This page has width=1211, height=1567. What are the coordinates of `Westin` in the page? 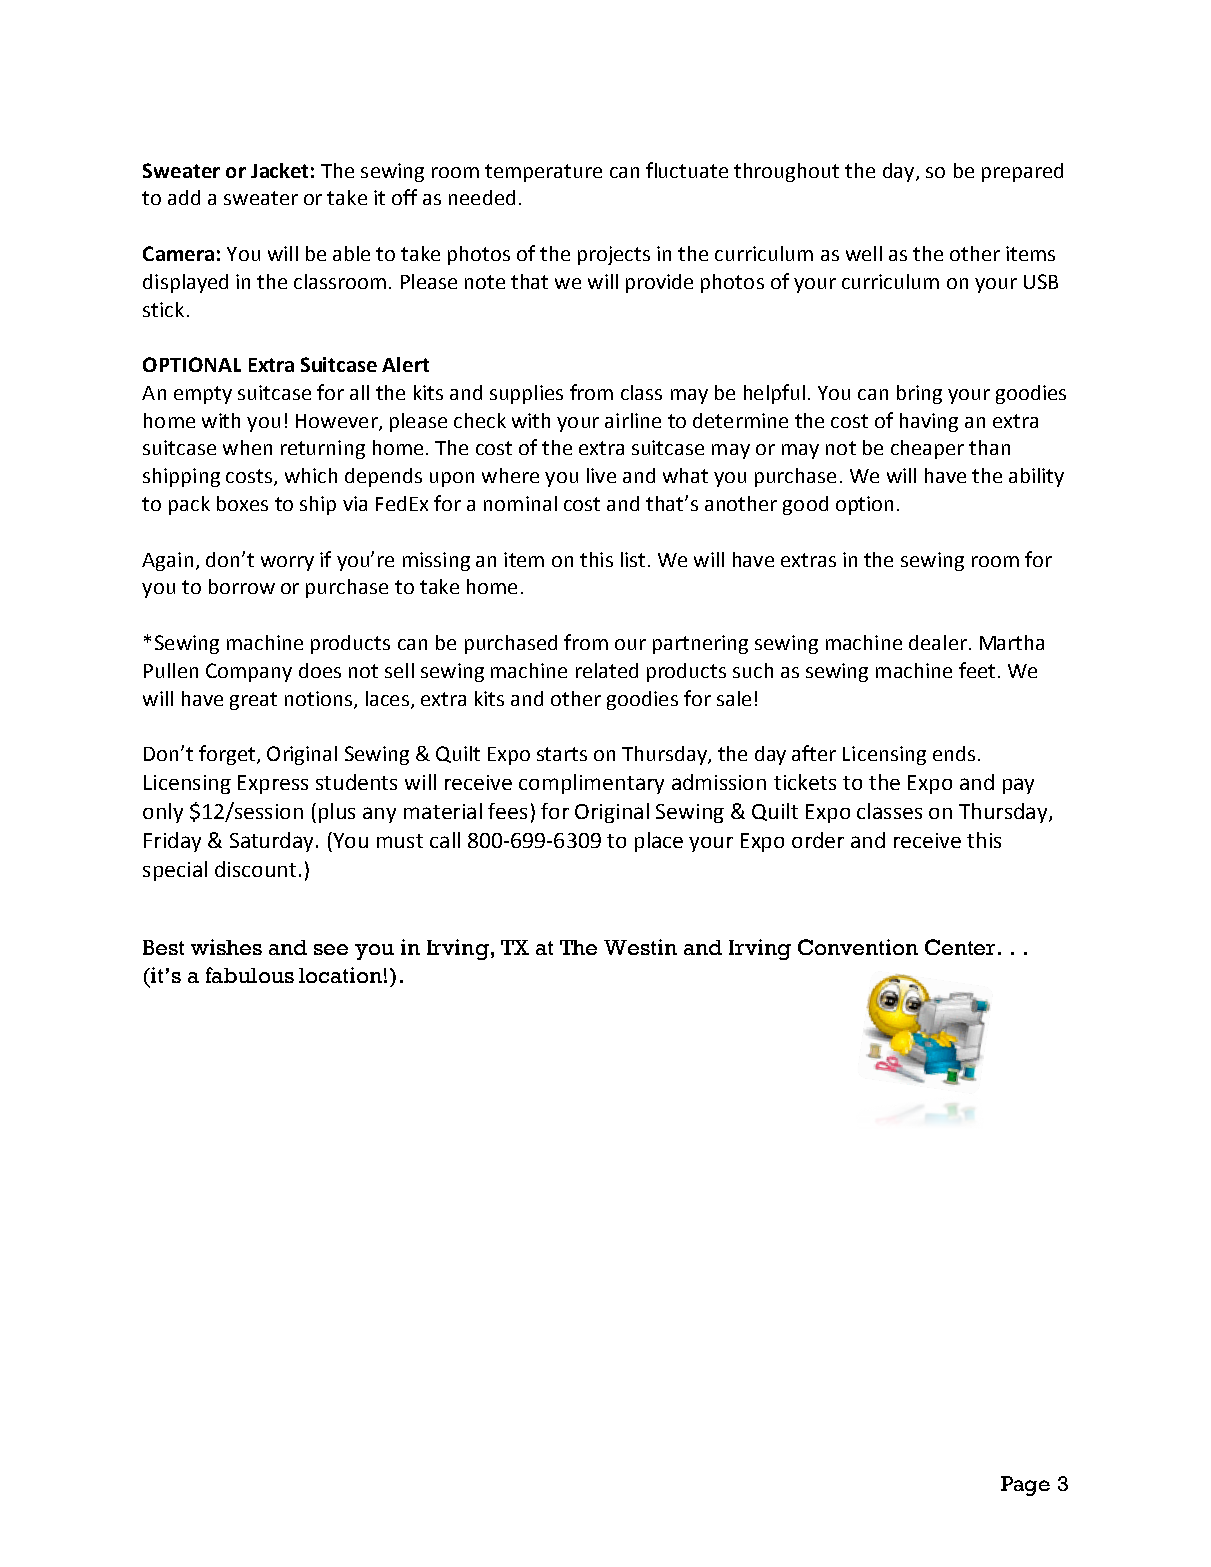 It's located at (640, 947).
